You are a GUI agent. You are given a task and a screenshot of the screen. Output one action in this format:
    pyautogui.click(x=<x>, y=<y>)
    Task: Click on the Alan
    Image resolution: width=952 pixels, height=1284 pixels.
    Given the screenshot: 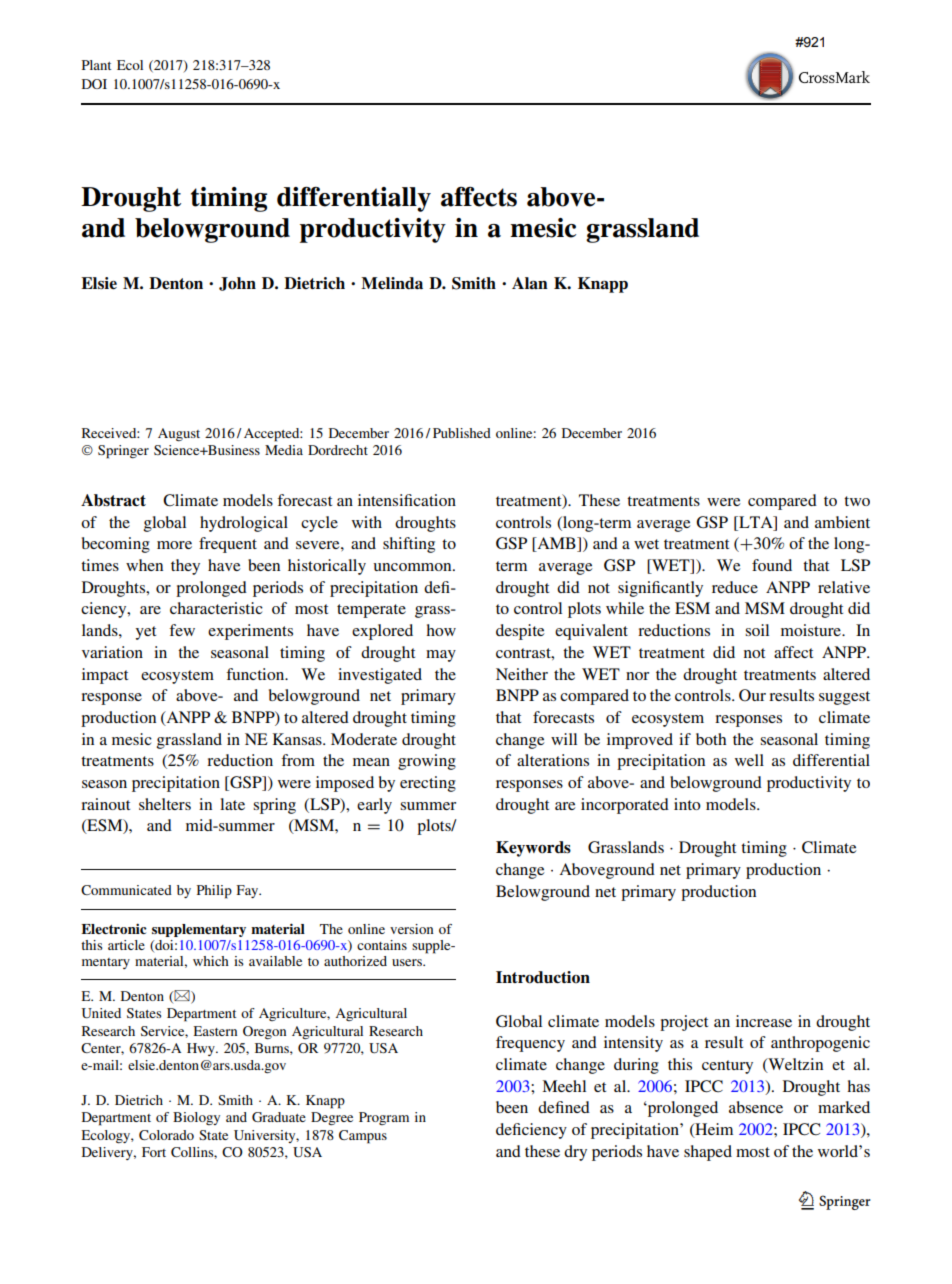 What is the action you would take?
    pyautogui.click(x=530, y=283)
